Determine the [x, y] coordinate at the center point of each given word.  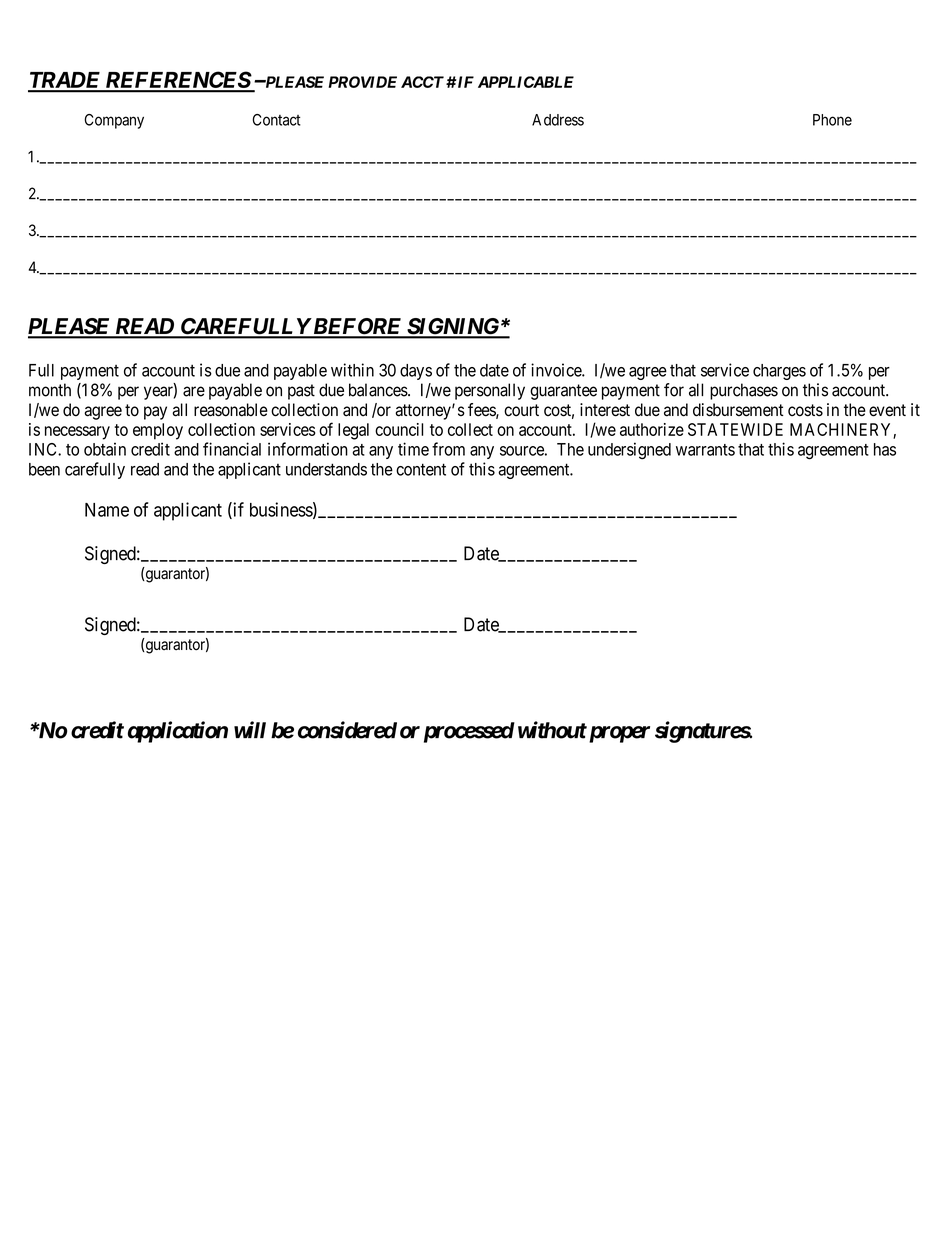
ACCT [422, 82]
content [421, 469]
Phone [832, 120]
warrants [705, 450]
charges [779, 372]
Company [114, 121]
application [178, 732]
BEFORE [357, 327]
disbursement [738, 410]
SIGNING [453, 327]
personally [490, 391]
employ [158, 431]
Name [107, 510]
